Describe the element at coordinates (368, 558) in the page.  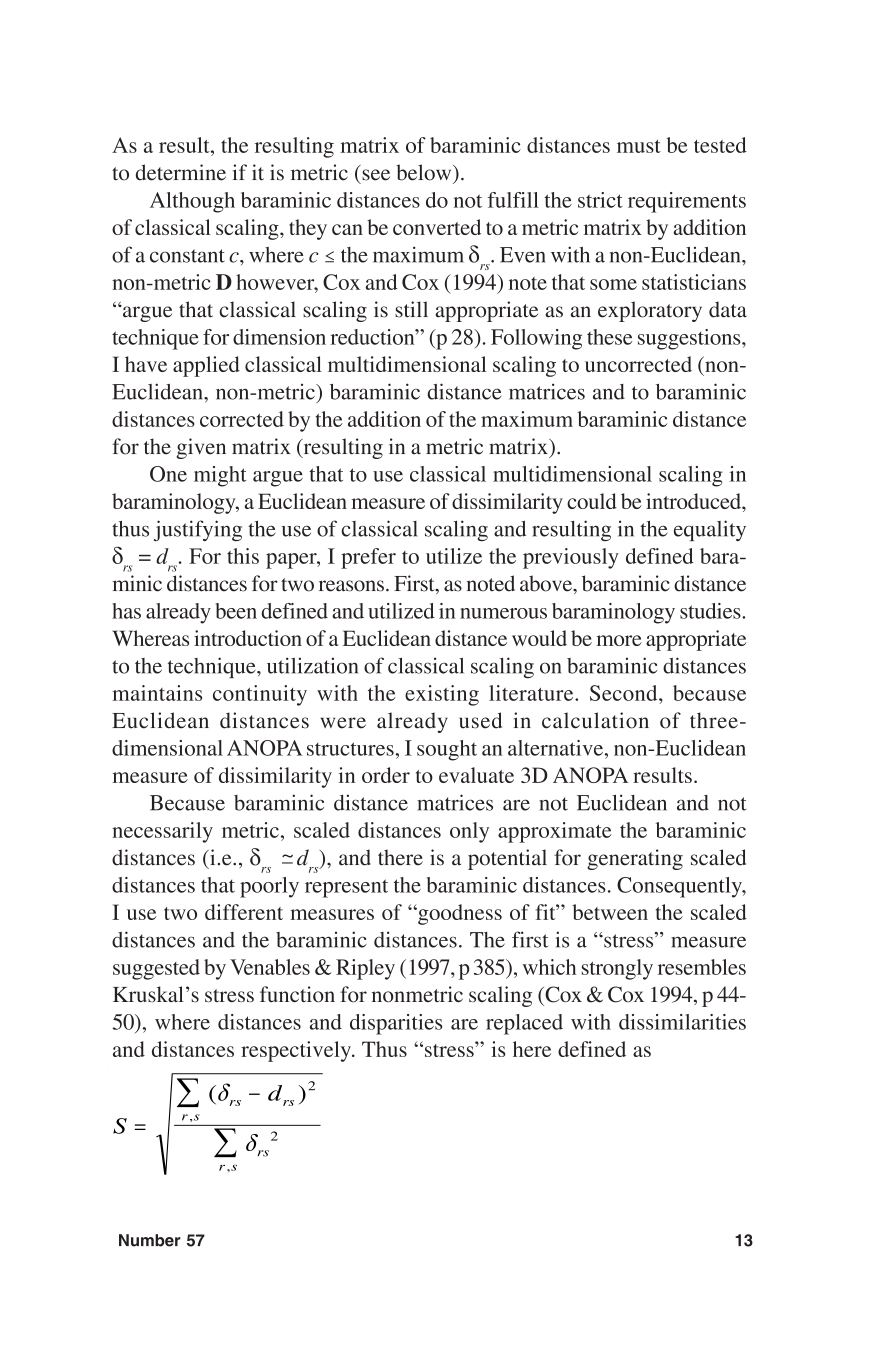
I see `prefer` at that location.
